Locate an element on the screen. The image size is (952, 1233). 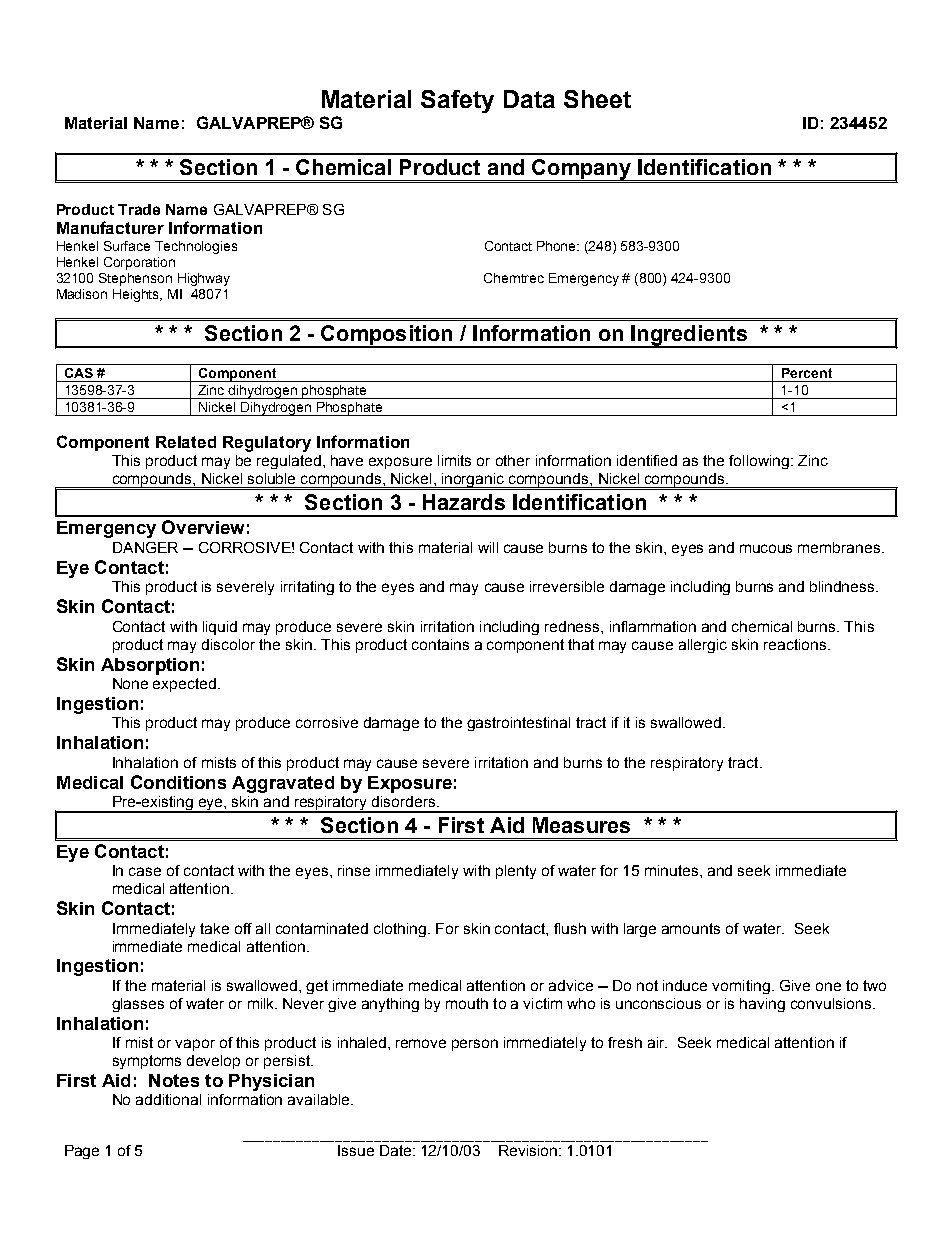
liquid is located at coordinates (220, 628).
